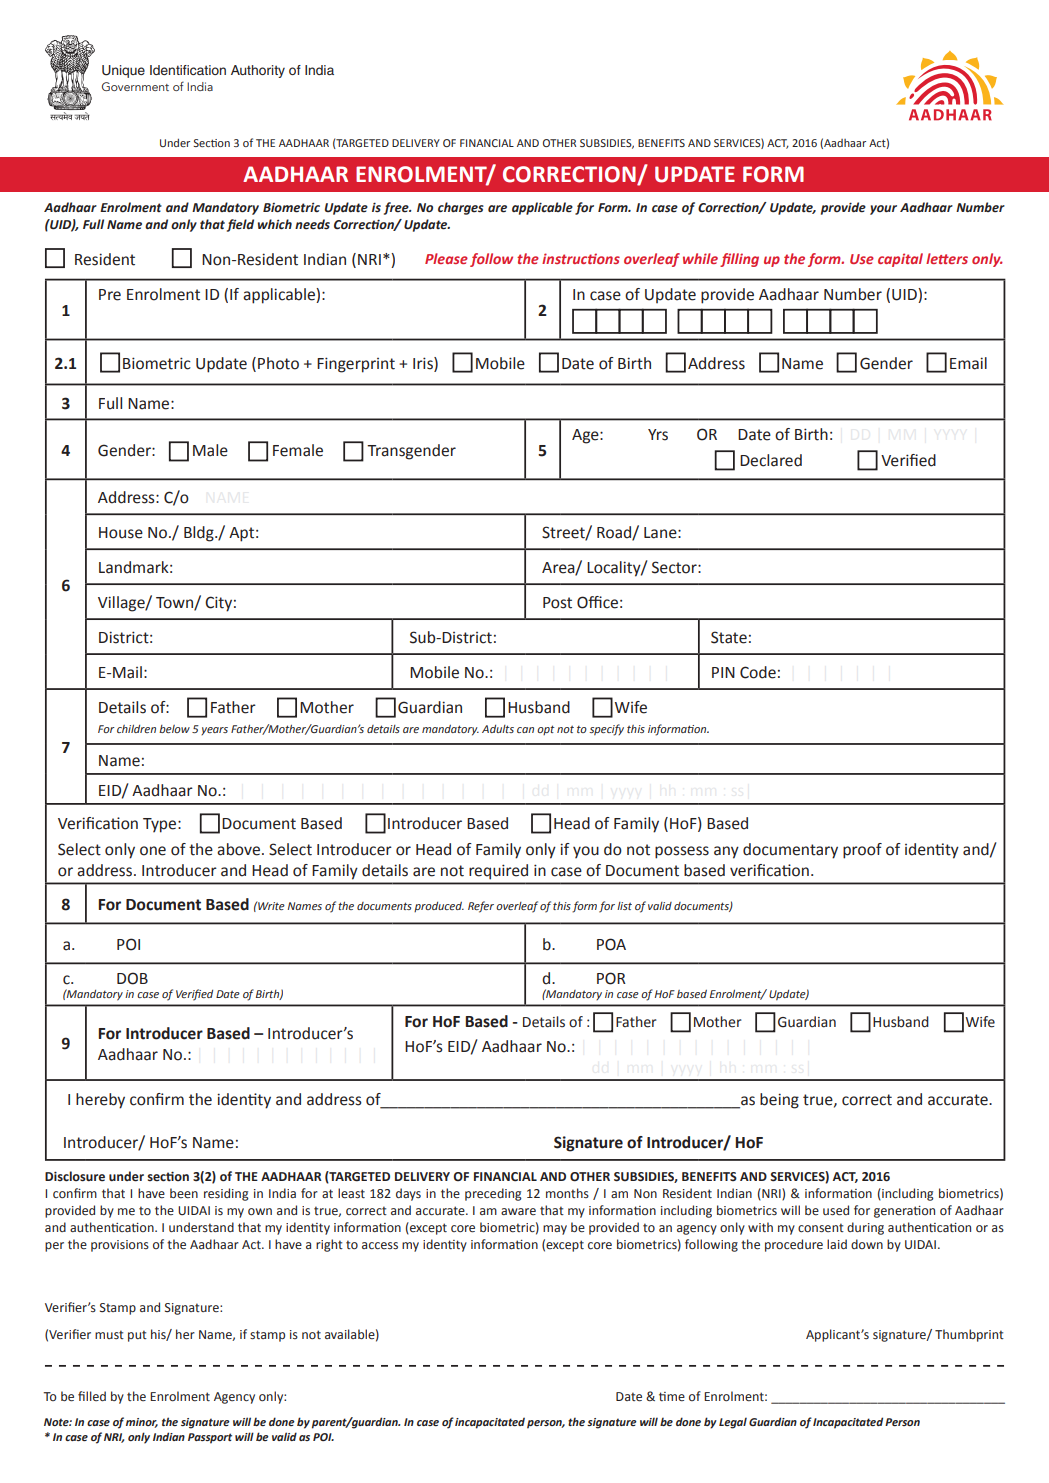 This screenshot has height=1483, width=1049. What do you see at coordinates (733, 1423) in the screenshot?
I see `Legal` at bounding box center [733, 1423].
